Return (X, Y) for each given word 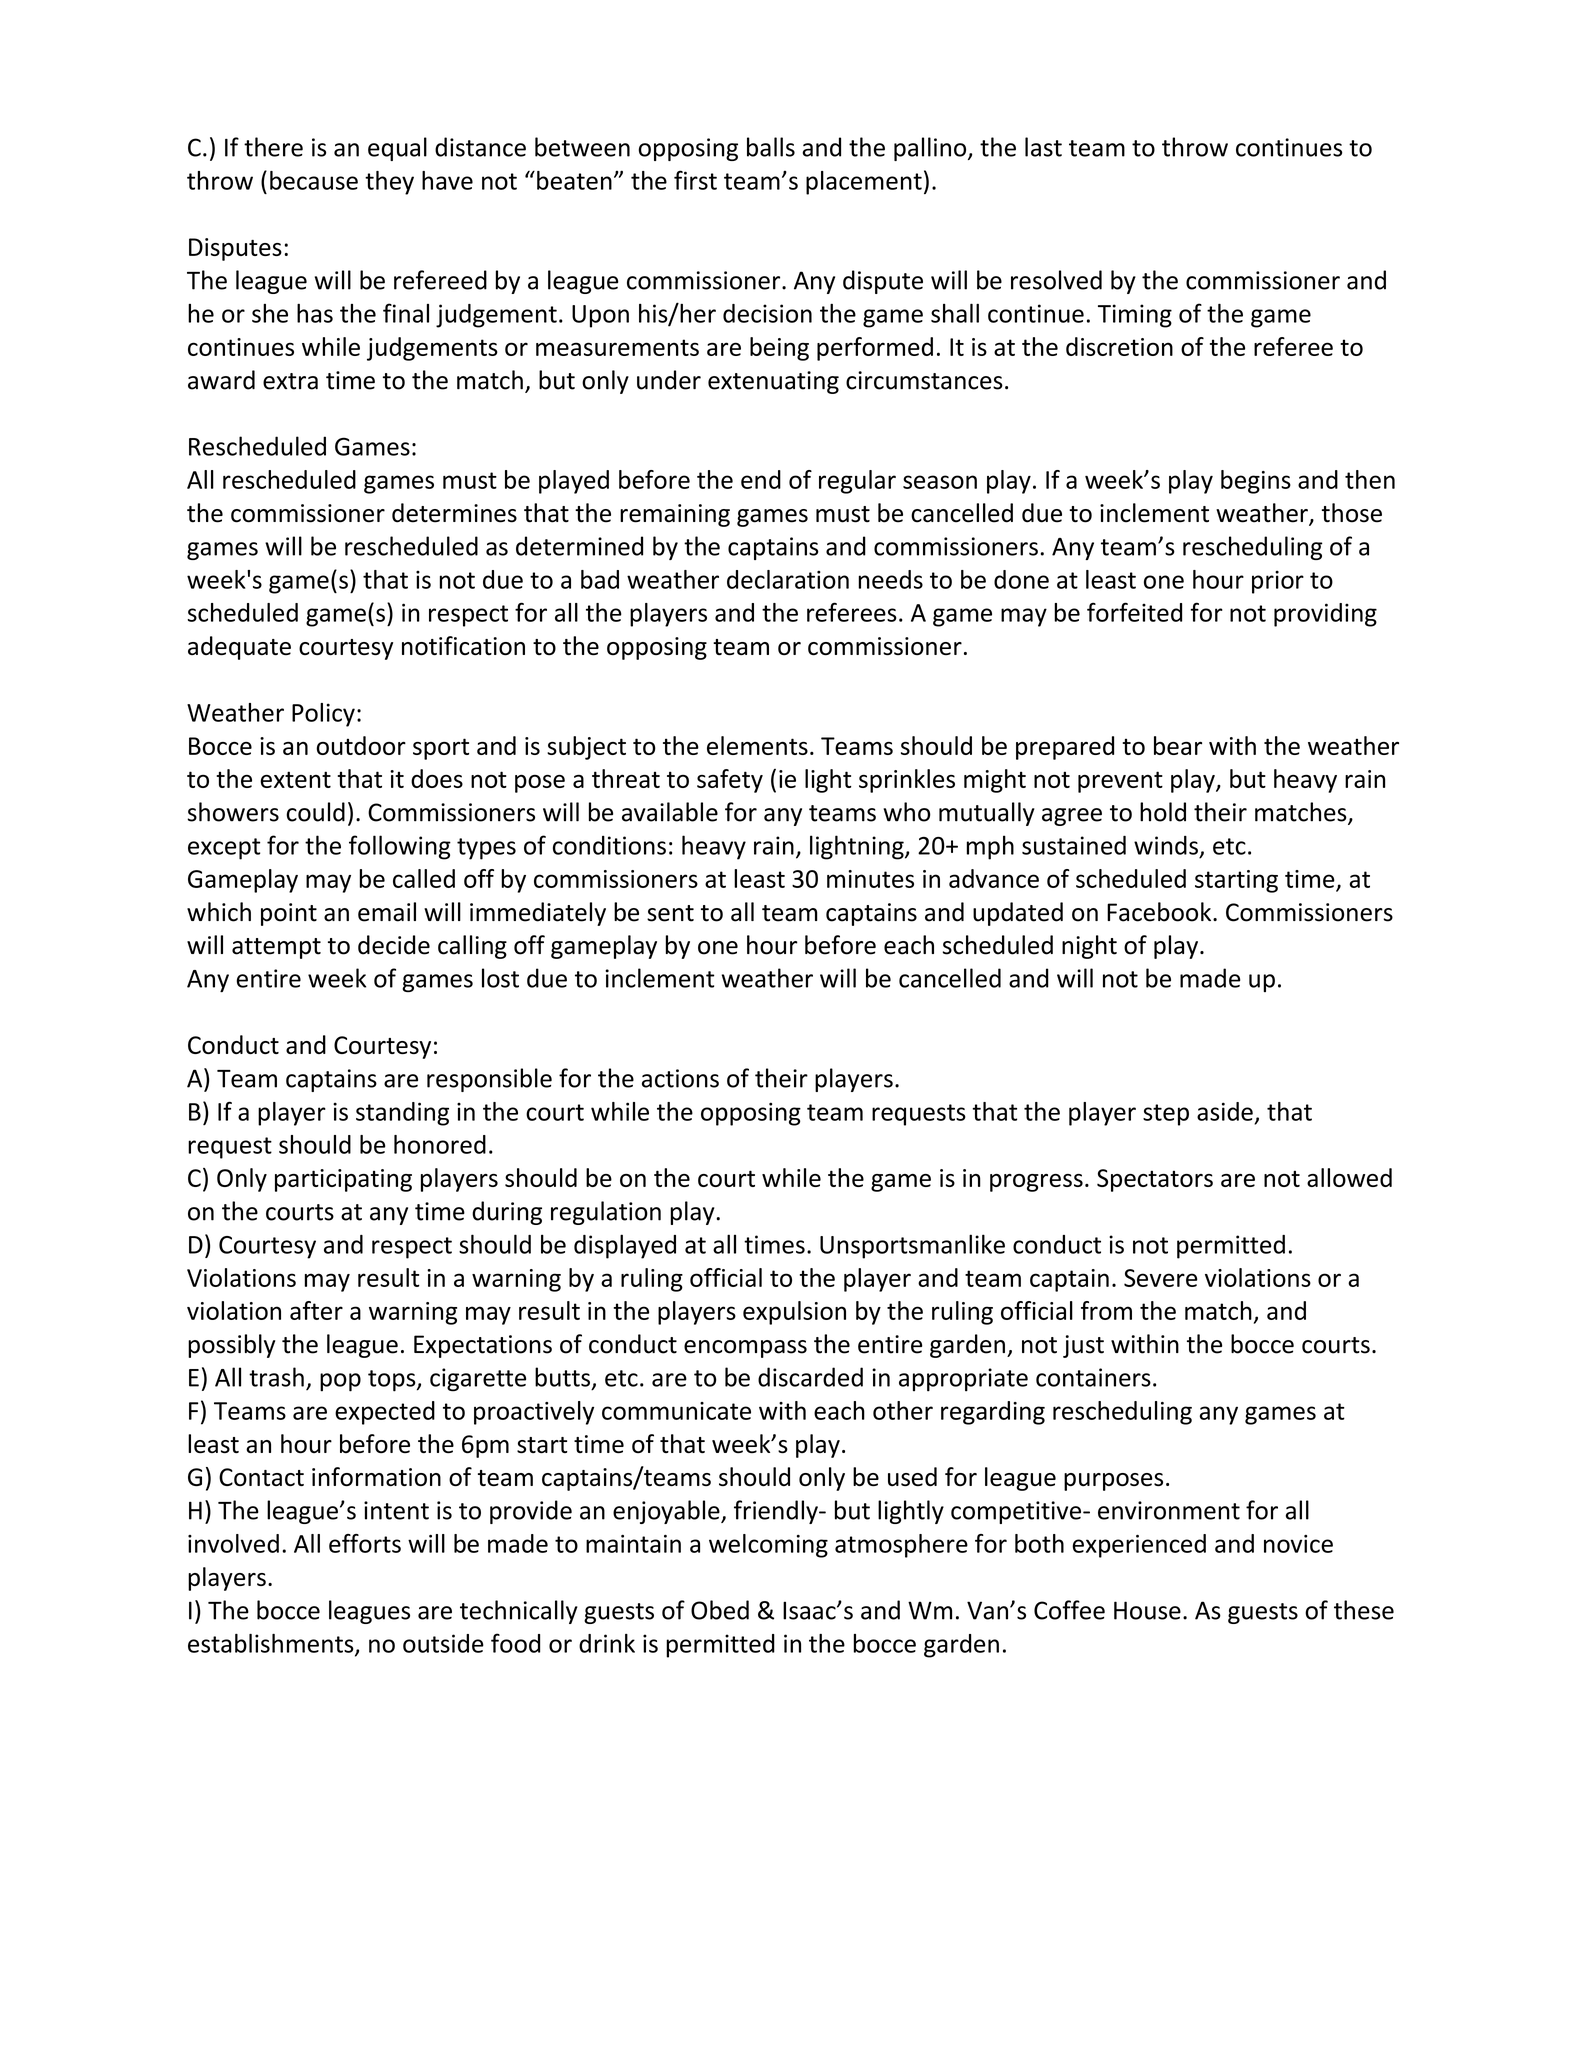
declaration (788, 579)
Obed (720, 1610)
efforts (365, 1543)
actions (680, 1078)
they (389, 183)
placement (864, 183)
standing (402, 1114)
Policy (323, 715)
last (1043, 147)
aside (1225, 1111)
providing (1325, 615)
